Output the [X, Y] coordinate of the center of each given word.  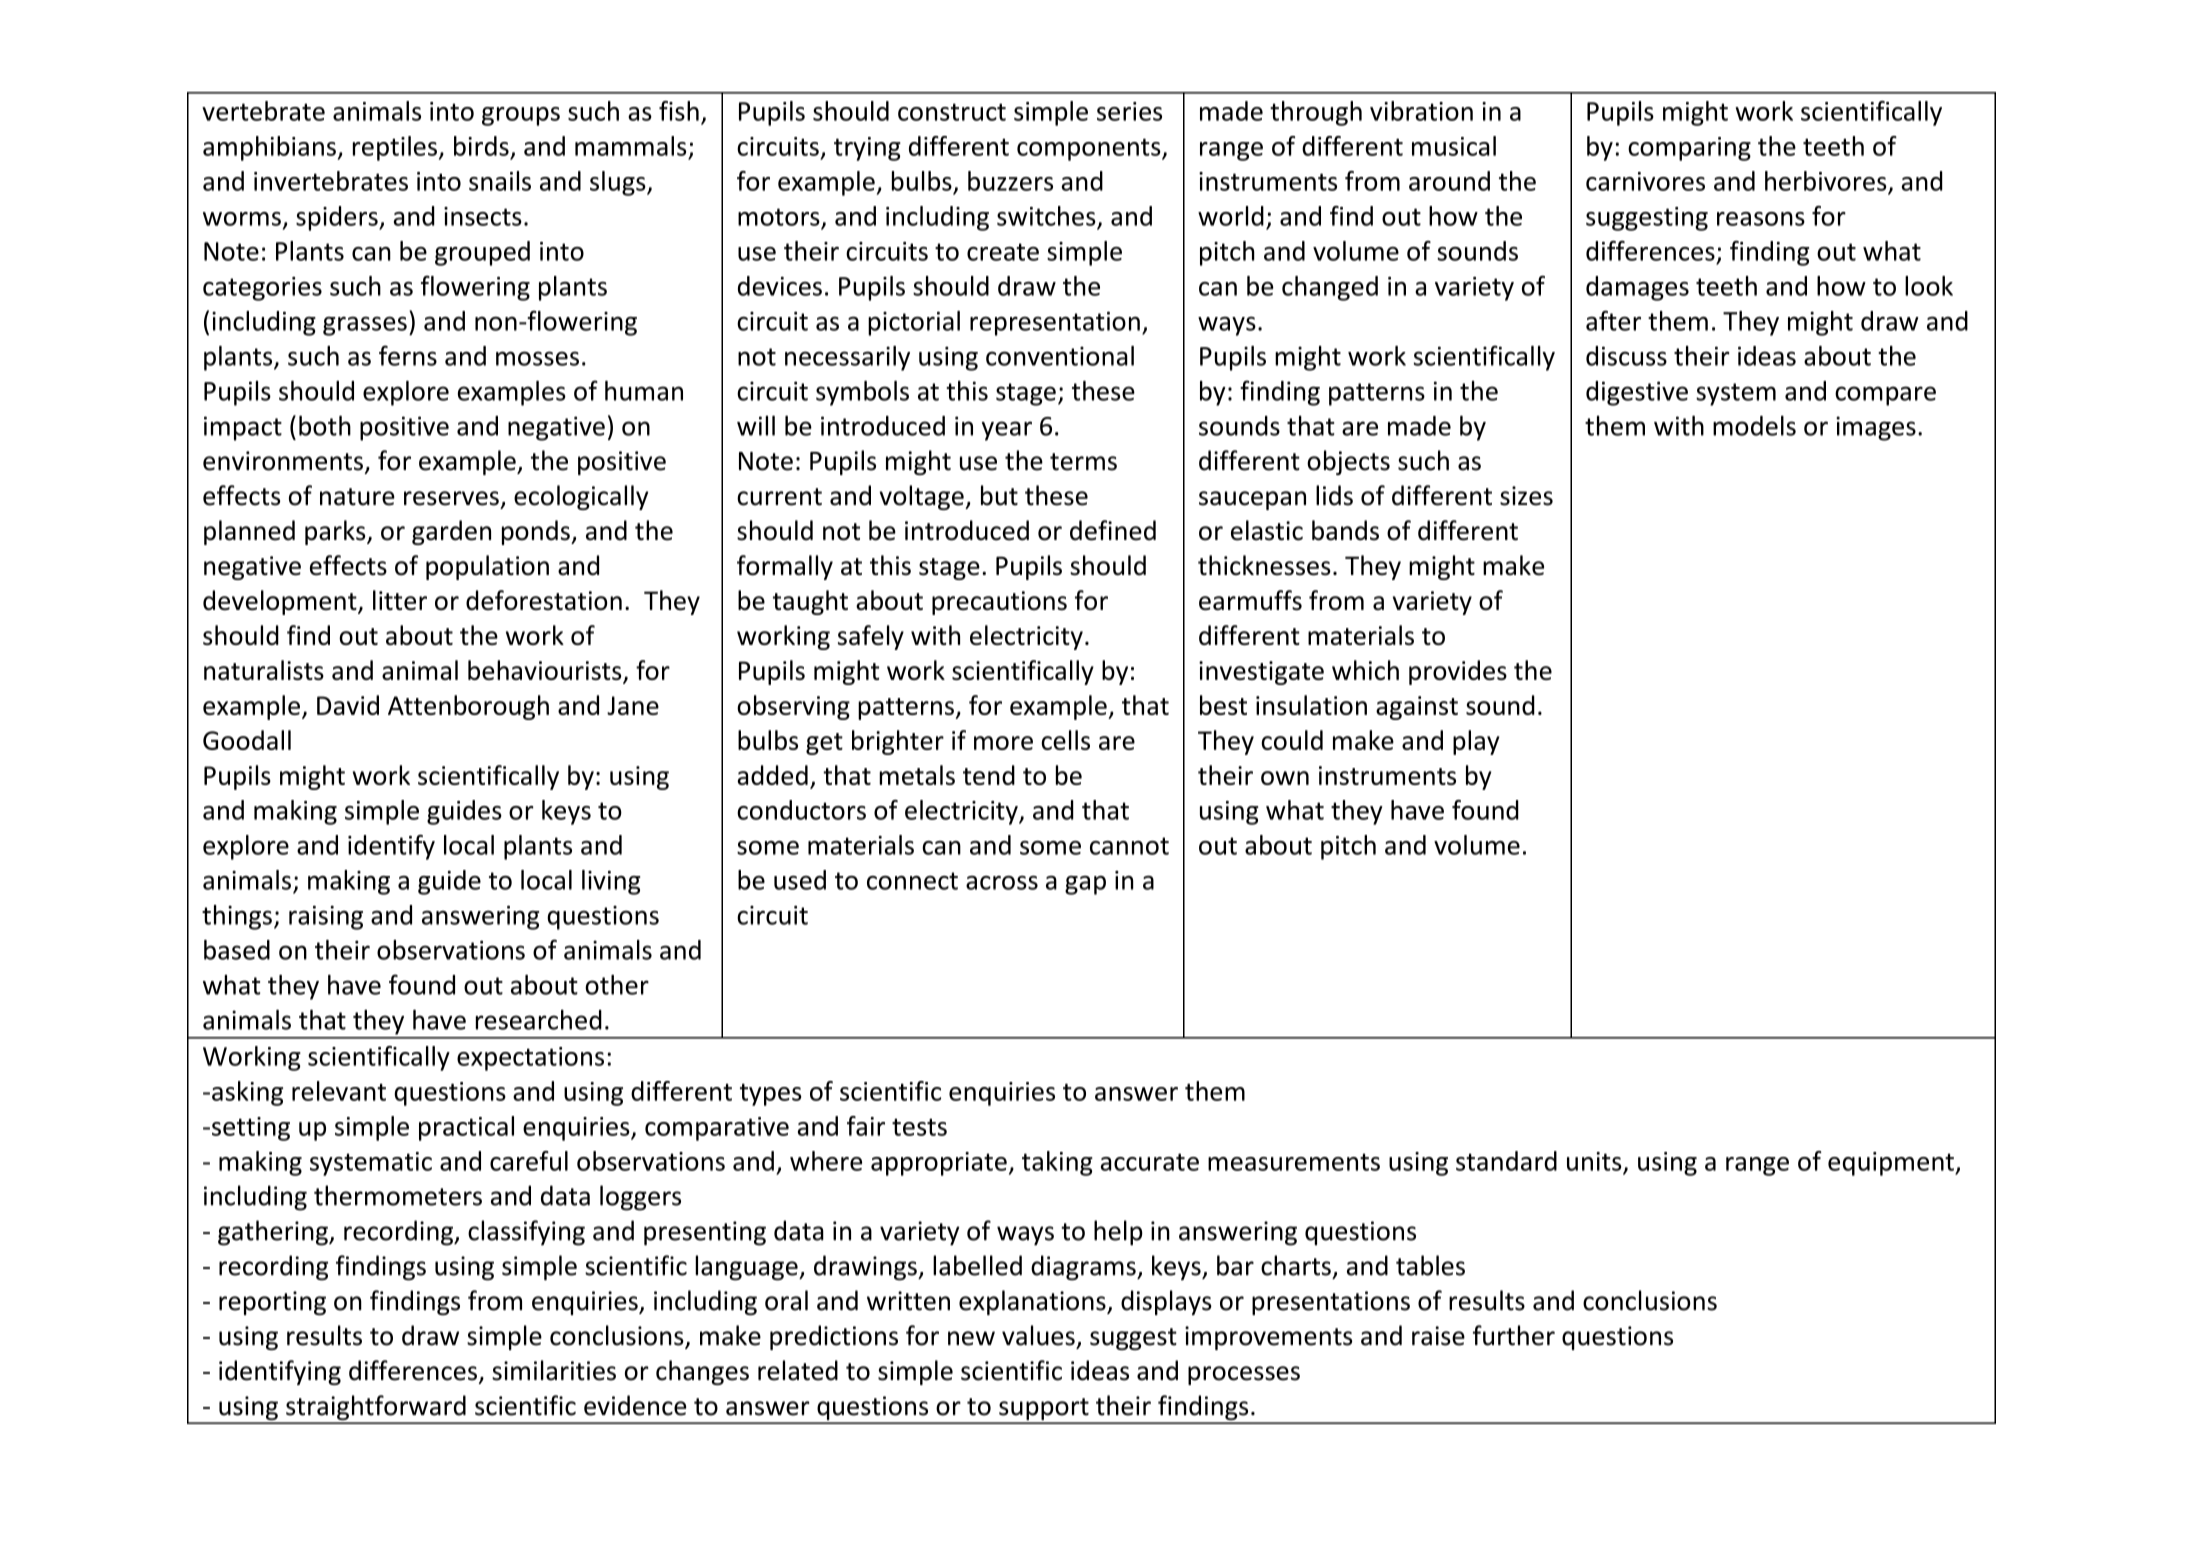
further [1514, 1335]
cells [1065, 740]
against [1417, 708]
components [1090, 149]
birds [481, 146]
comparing [1689, 149]
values [1038, 1335]
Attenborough [468, 707]
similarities [554, 1370]
